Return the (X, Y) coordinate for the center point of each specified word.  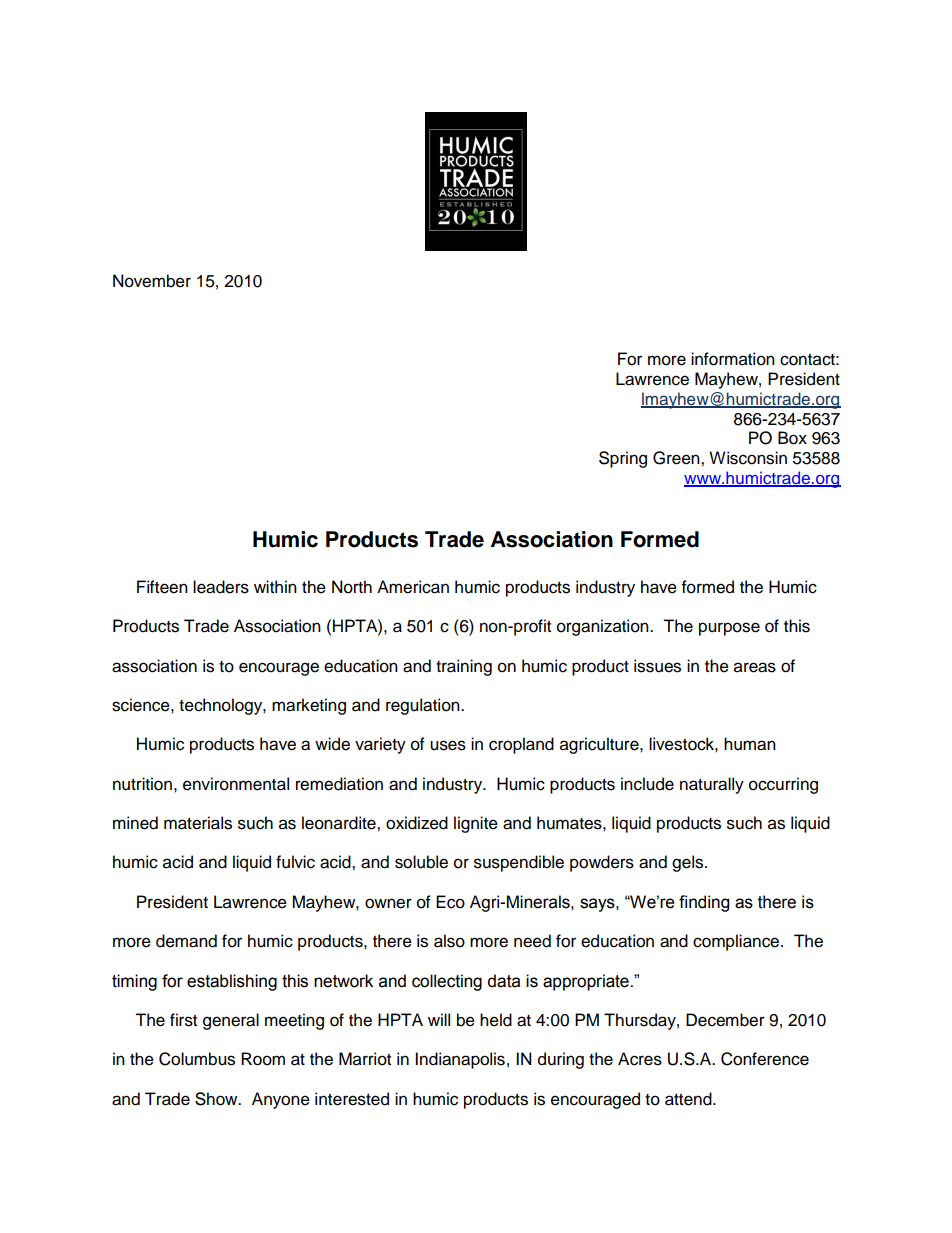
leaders (221, 587)
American (413, 587)
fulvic (295, 862)
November (152, 281)
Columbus (197, 1059)
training (464, 667)
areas (755, 667)
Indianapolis (460, 1060)
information (733, 359)
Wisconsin (748, 458)
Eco (450, 902)
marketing (309, 706)
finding (704, 903)
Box (792, 438)
